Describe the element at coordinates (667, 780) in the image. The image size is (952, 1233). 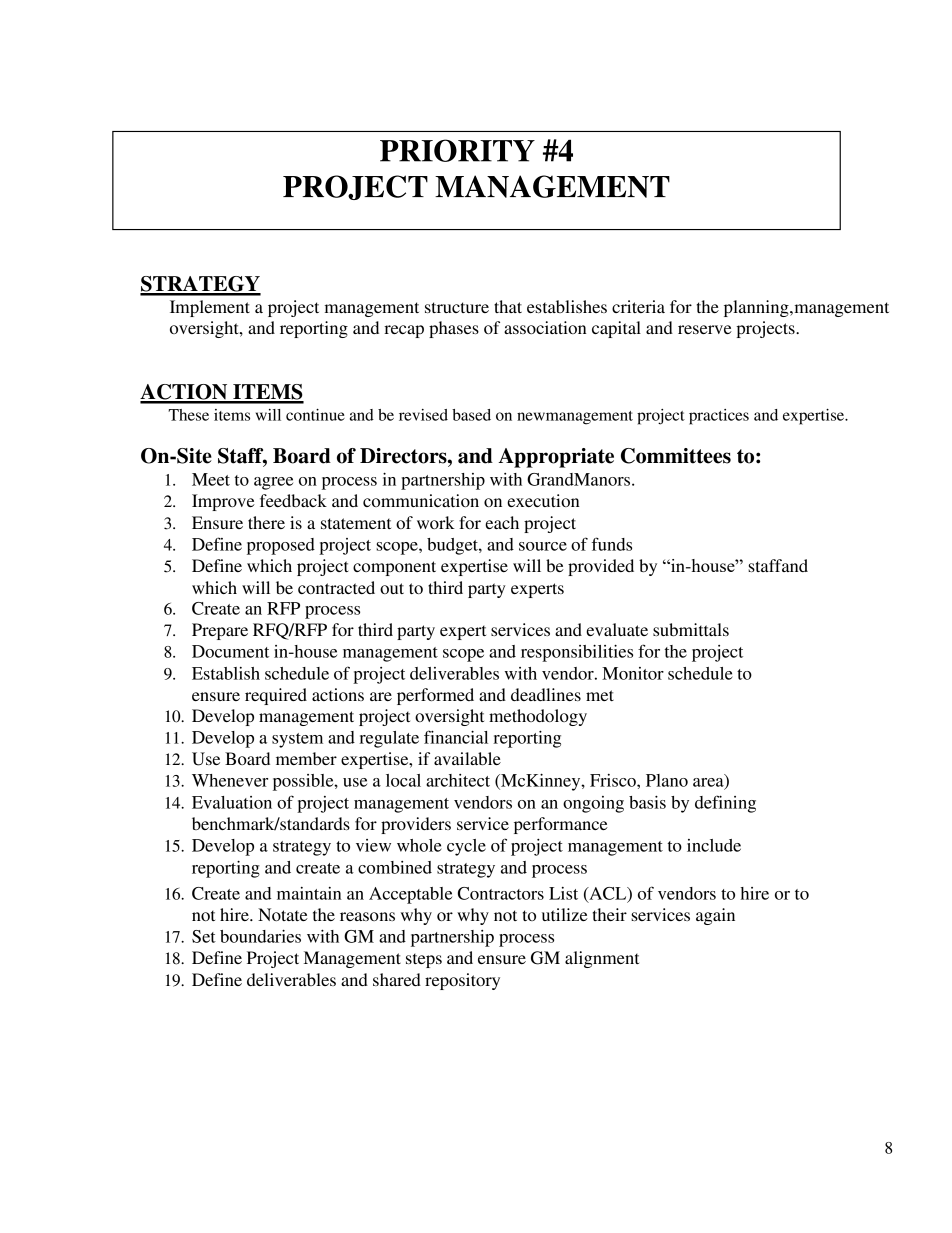
I see `Plano` at that location.
